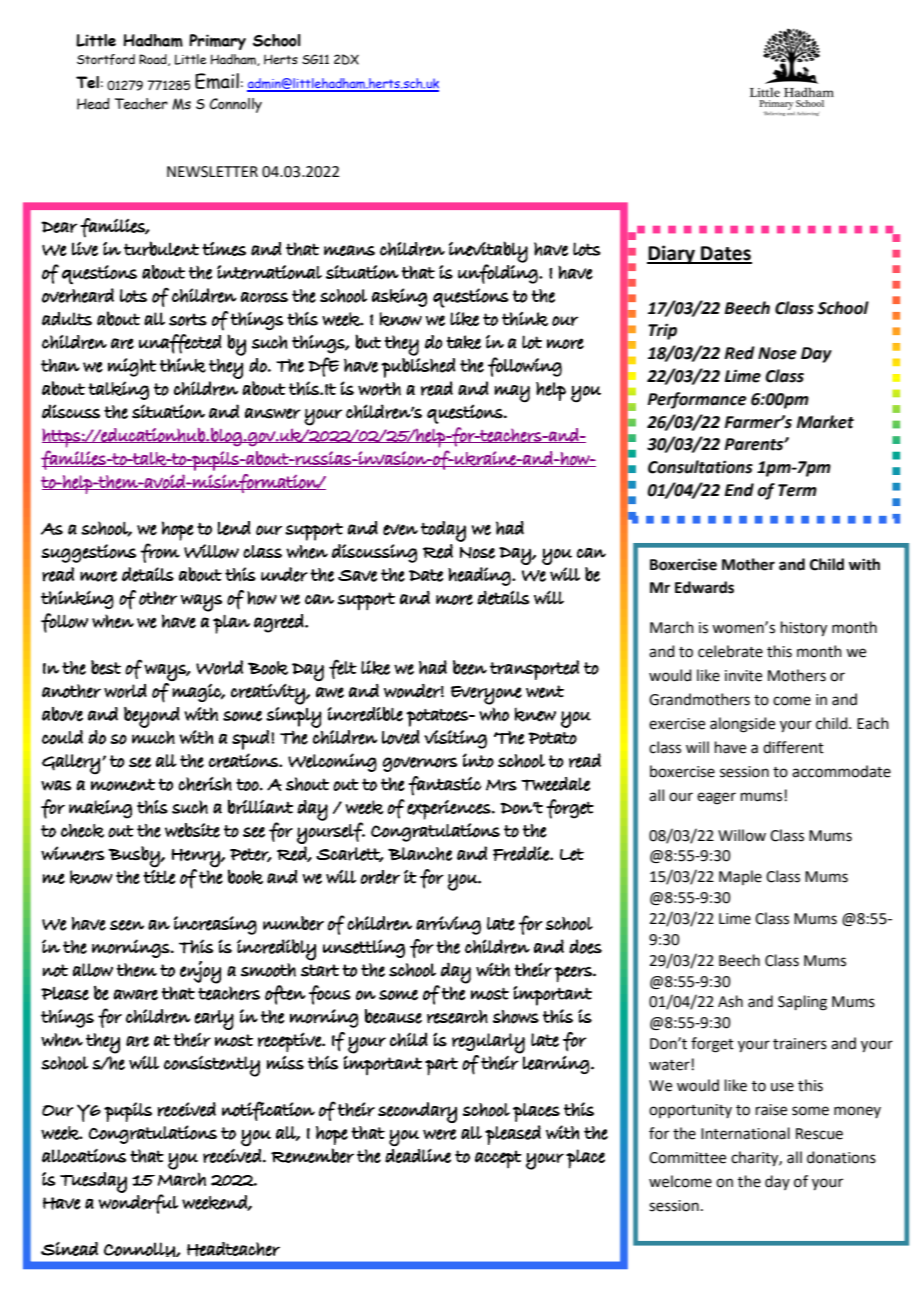 Image resolution: width=924 pixels, height=1308 pixels. What do you see at coordinates (672, 254) in the document?
I see `Diary` at bounding box center [672, 254].
